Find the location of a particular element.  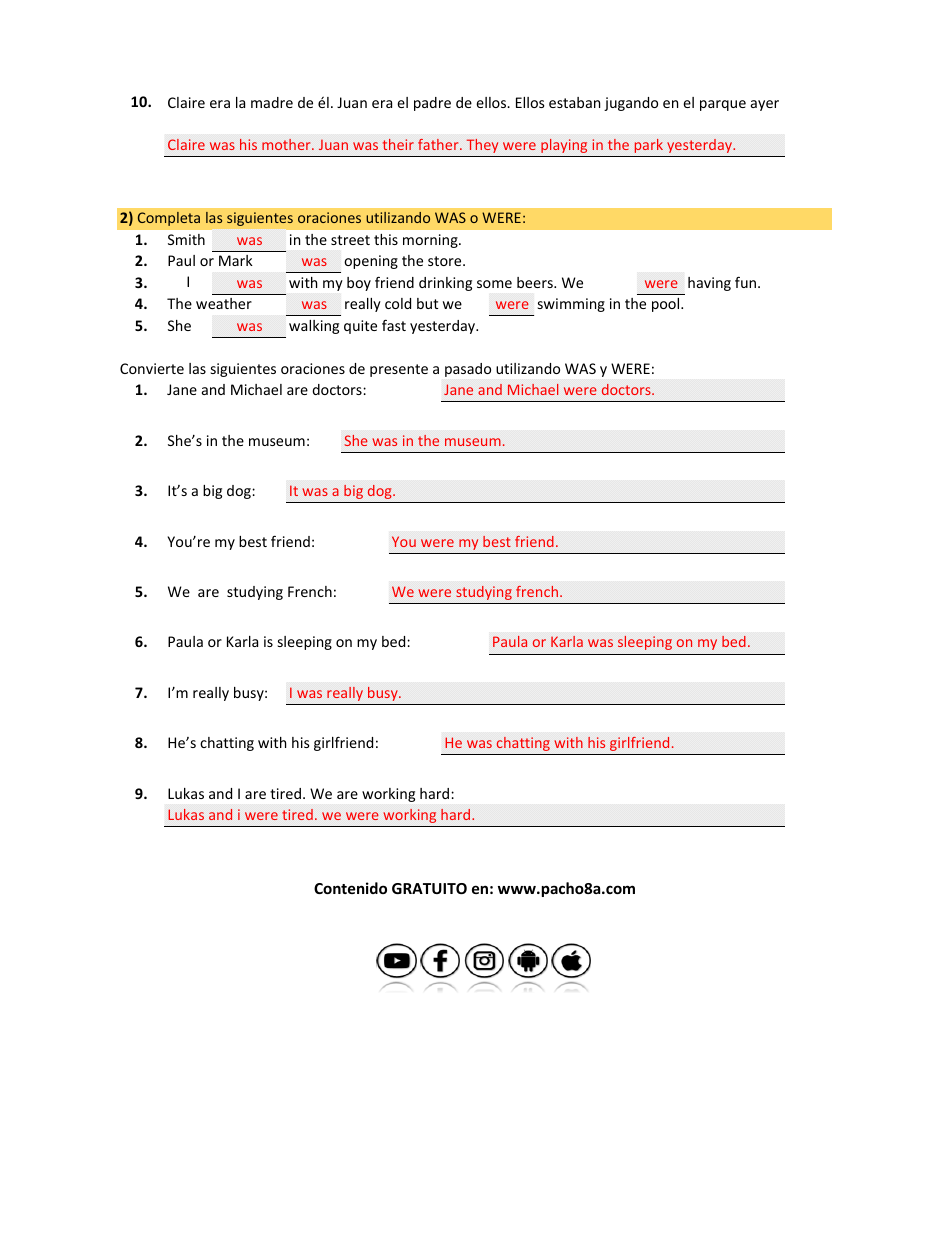

swimming is located at coordinates (571, 305).
